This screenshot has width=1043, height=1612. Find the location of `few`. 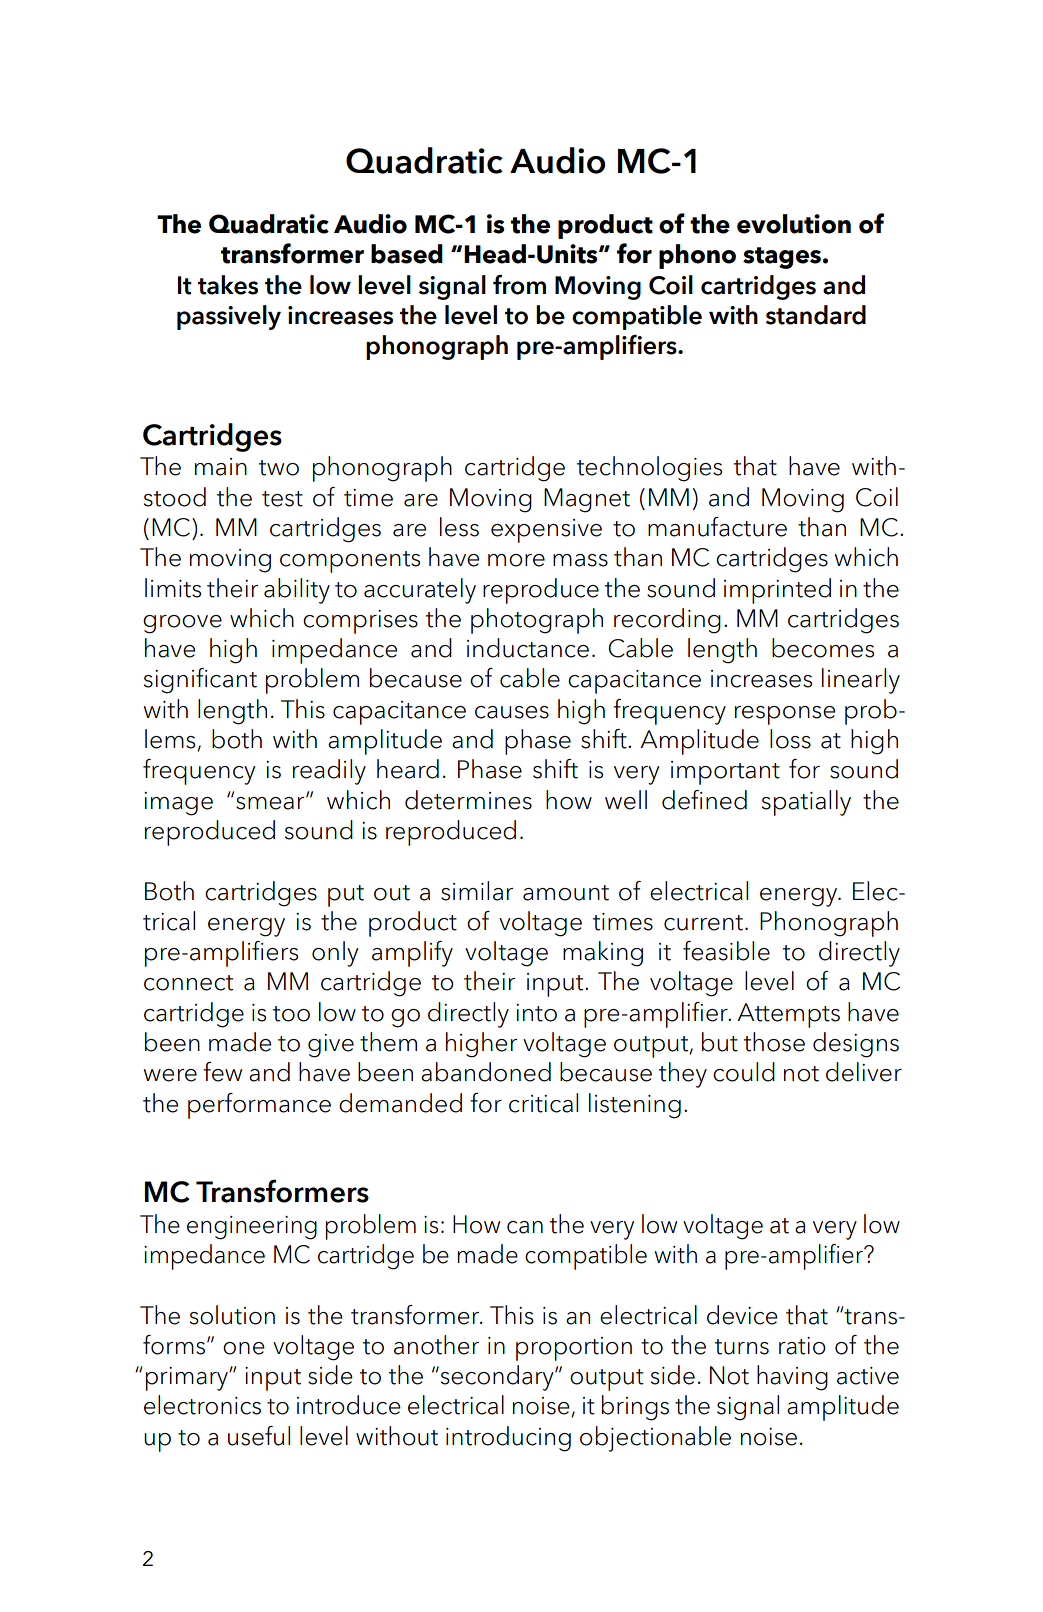

few is located at coordinates (222, 1072).
